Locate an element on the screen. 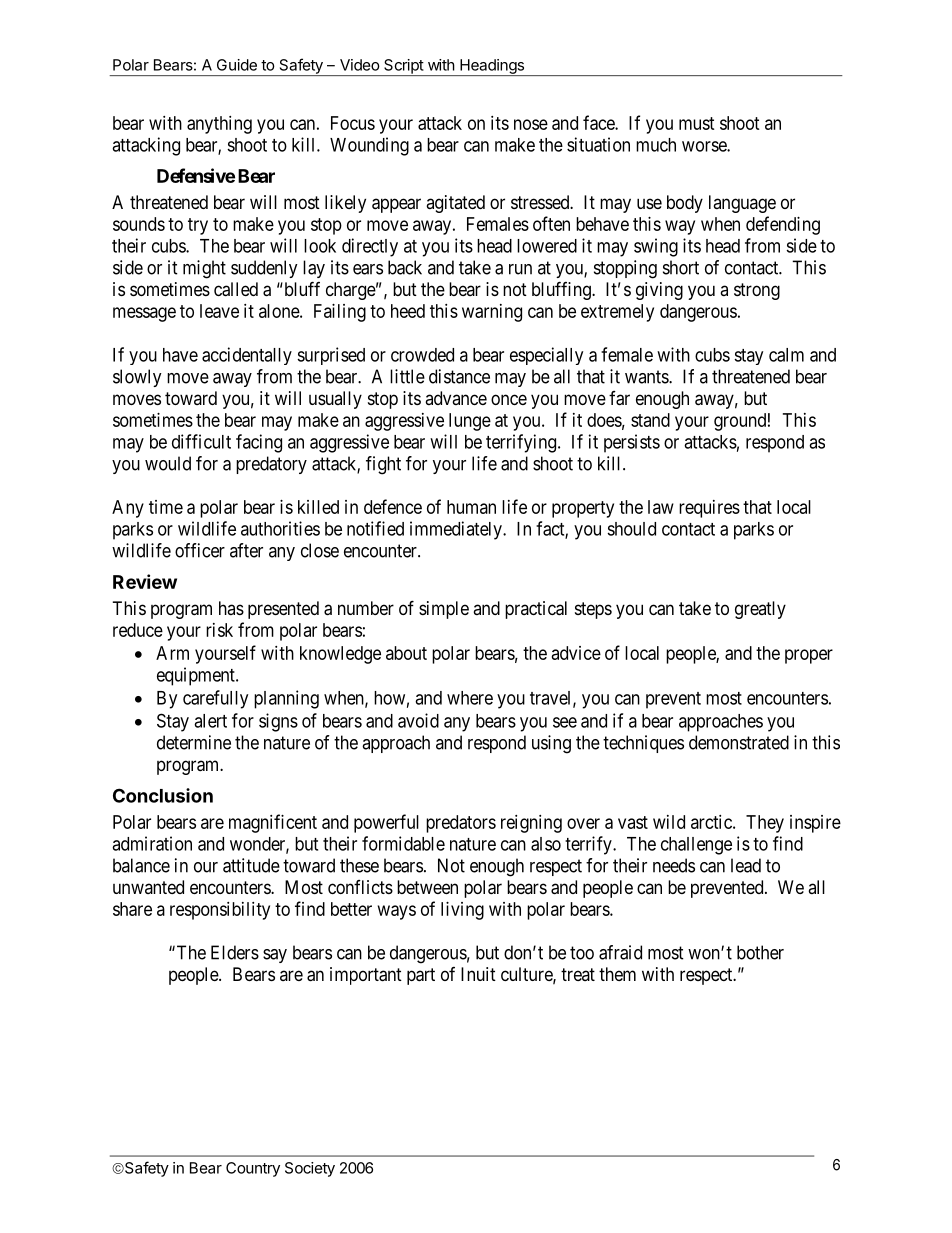  anything is located at coordinates (219, 125).
